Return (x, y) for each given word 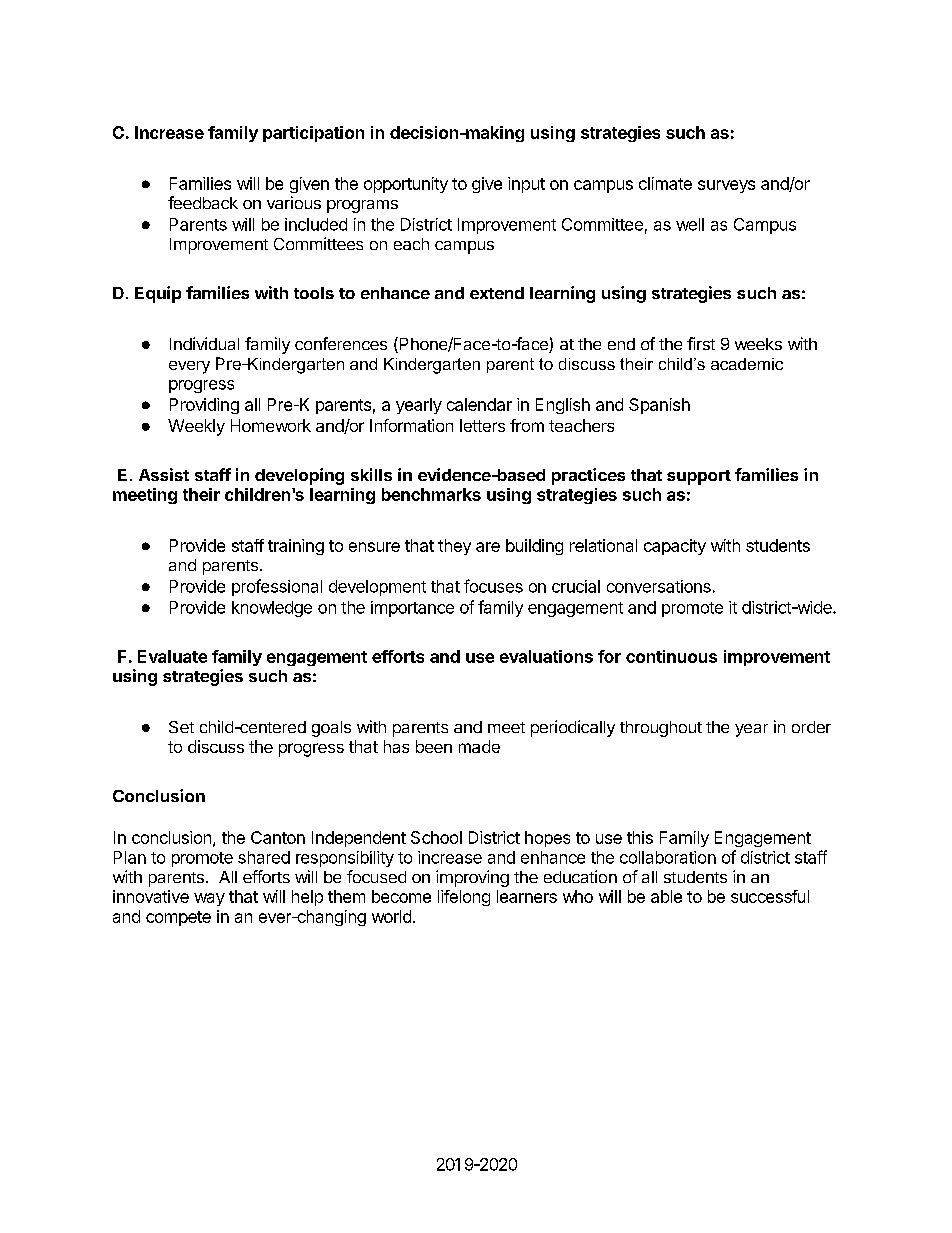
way (209, 899)
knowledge (272, 609)
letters (482, 425)
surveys (726, 186)
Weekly (196, 427)
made (479, 746)
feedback (203, 202)
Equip (158, 294)
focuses (493, 586)
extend (497, 293)
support (699, 477)
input (526, 185)
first (701, 343)
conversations (659, 586)
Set (181, 727)
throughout (661, 729)
